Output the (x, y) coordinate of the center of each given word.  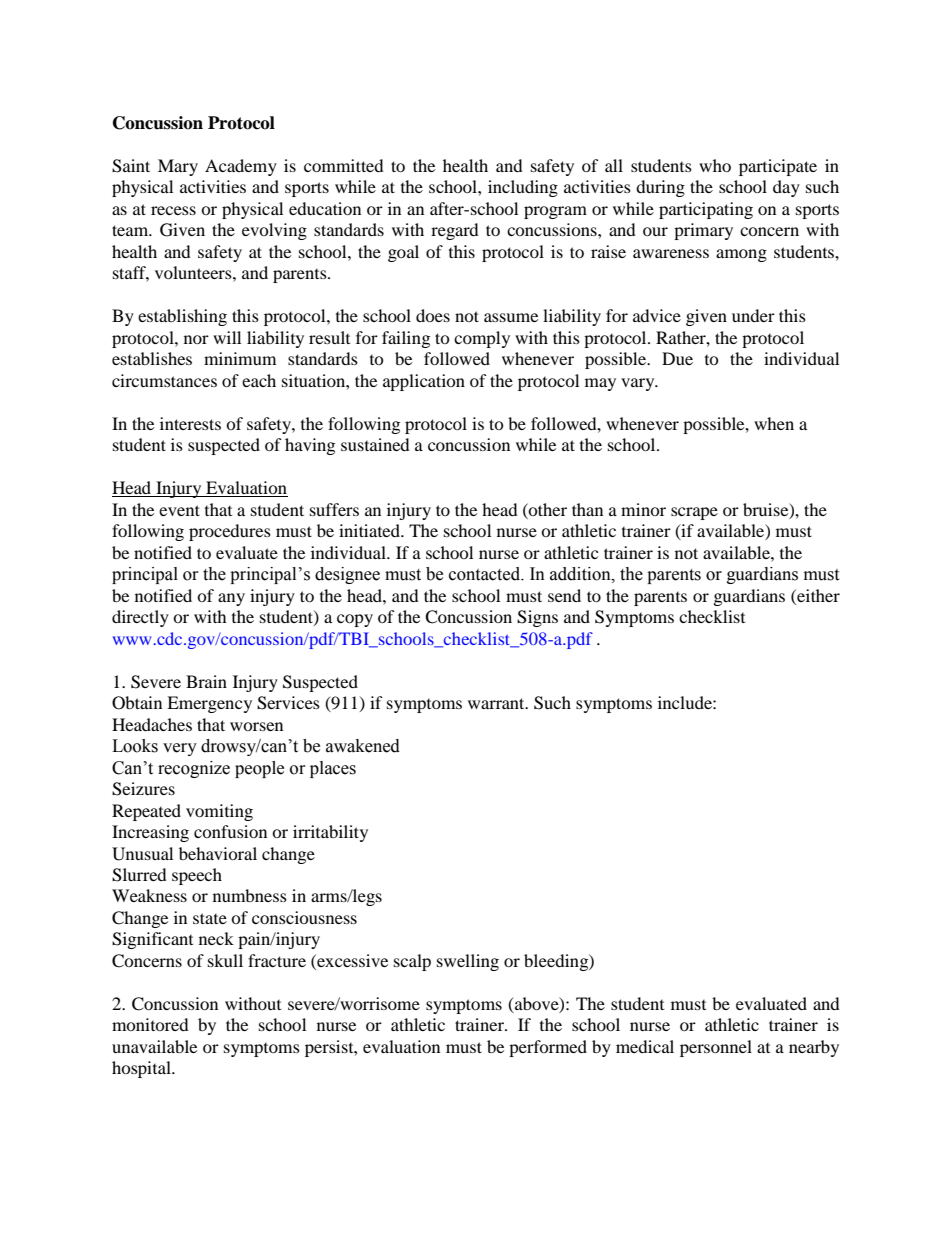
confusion (230, 831)
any (231, 599)
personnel (716, 1048)
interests (190, 423)
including (523, 188)
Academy (241, 167)
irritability (330, 833)
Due (677, 358)
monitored (150, 1024)
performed (548, 1048)
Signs (537, 618)
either (817, 595)
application (424, 382)
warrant (497, 703)
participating (706, 210)
